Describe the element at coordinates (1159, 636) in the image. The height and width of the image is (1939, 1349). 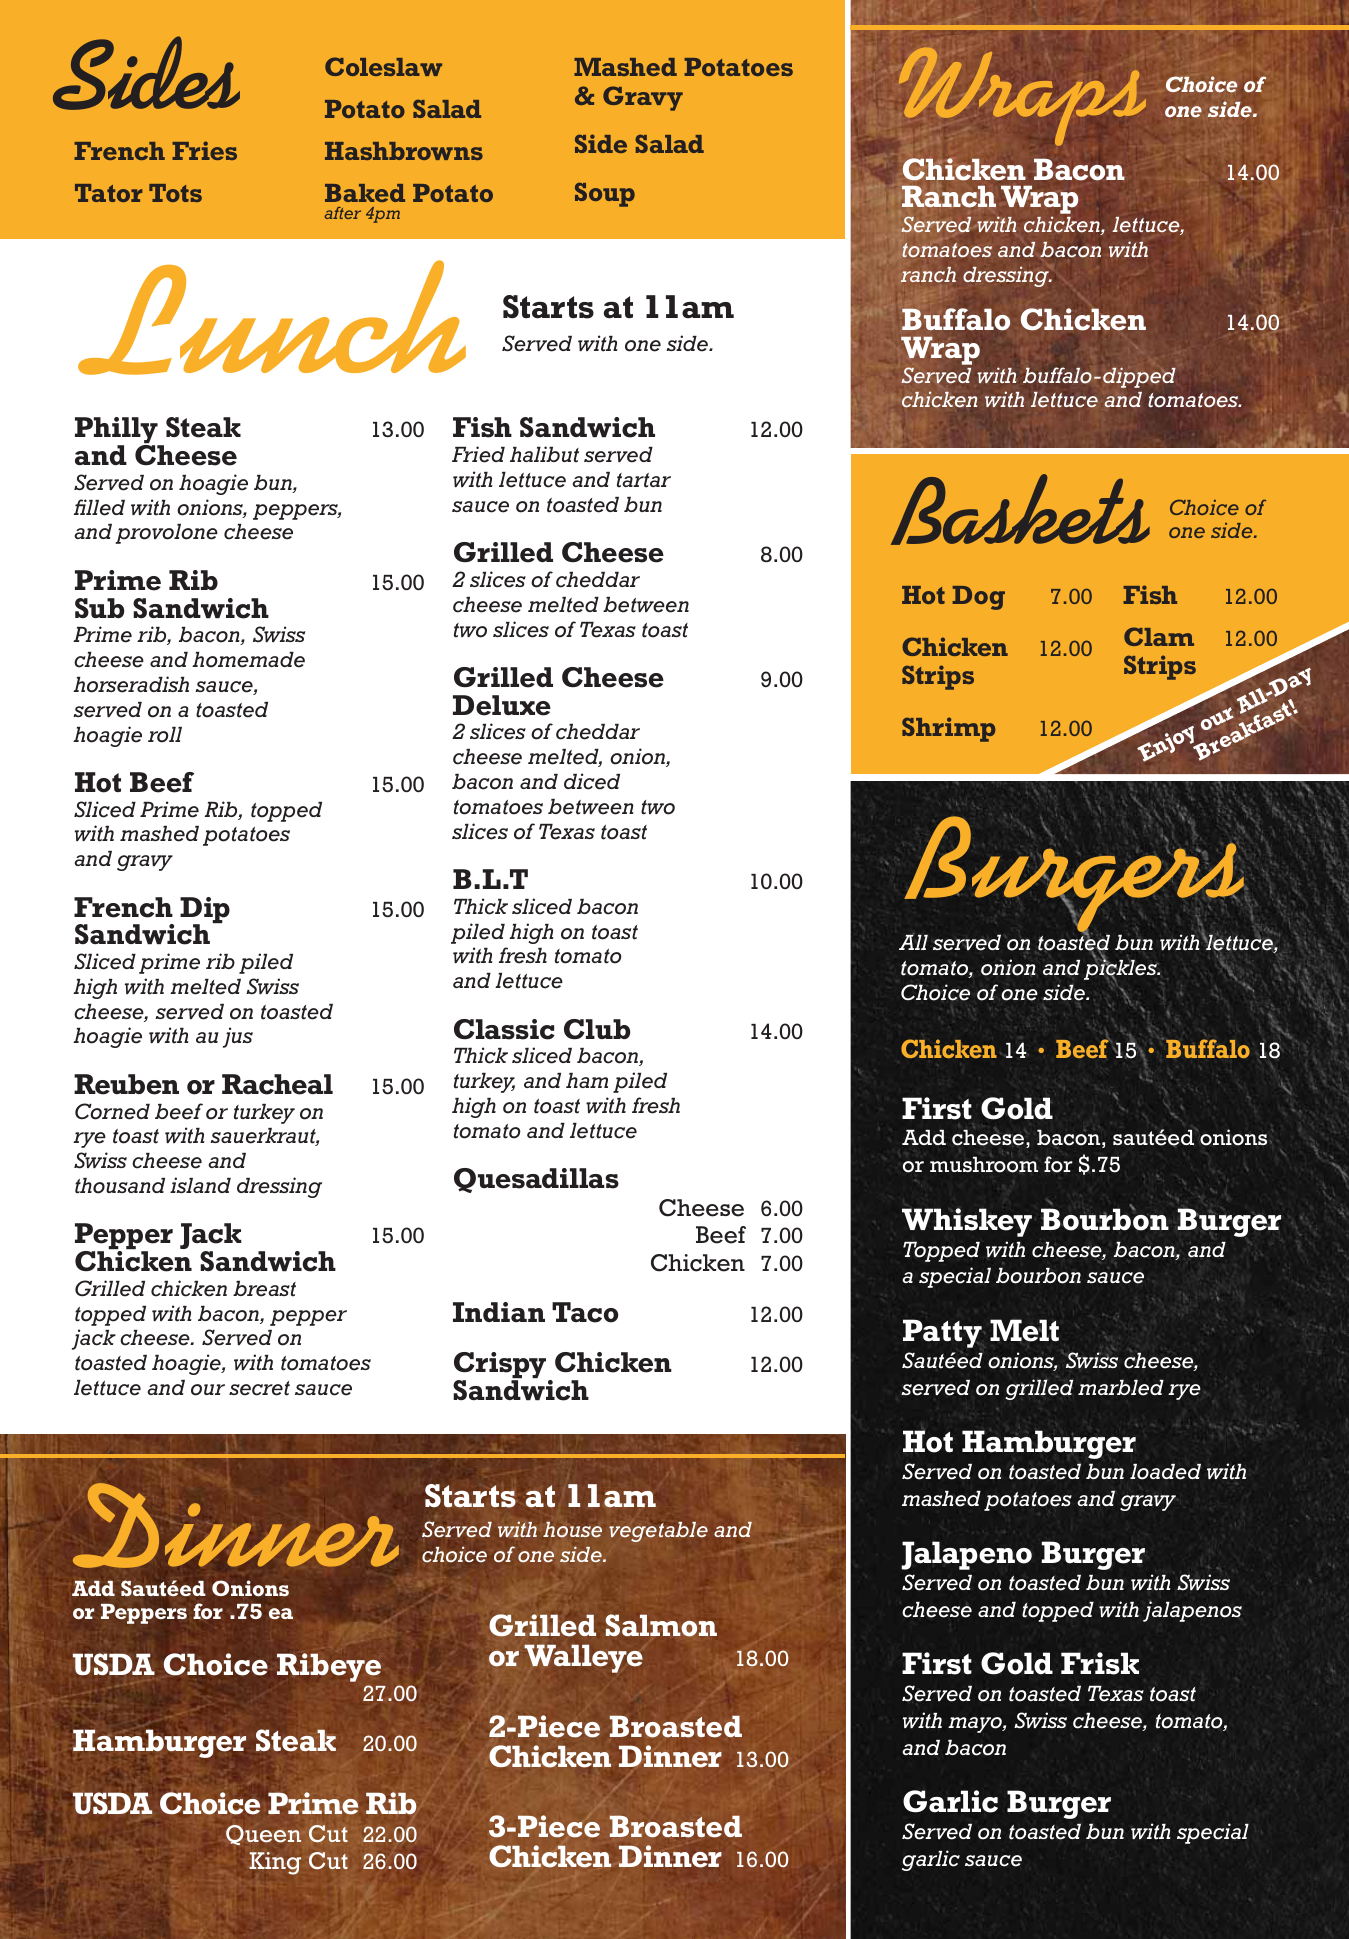
I see `Clam` at that location.
